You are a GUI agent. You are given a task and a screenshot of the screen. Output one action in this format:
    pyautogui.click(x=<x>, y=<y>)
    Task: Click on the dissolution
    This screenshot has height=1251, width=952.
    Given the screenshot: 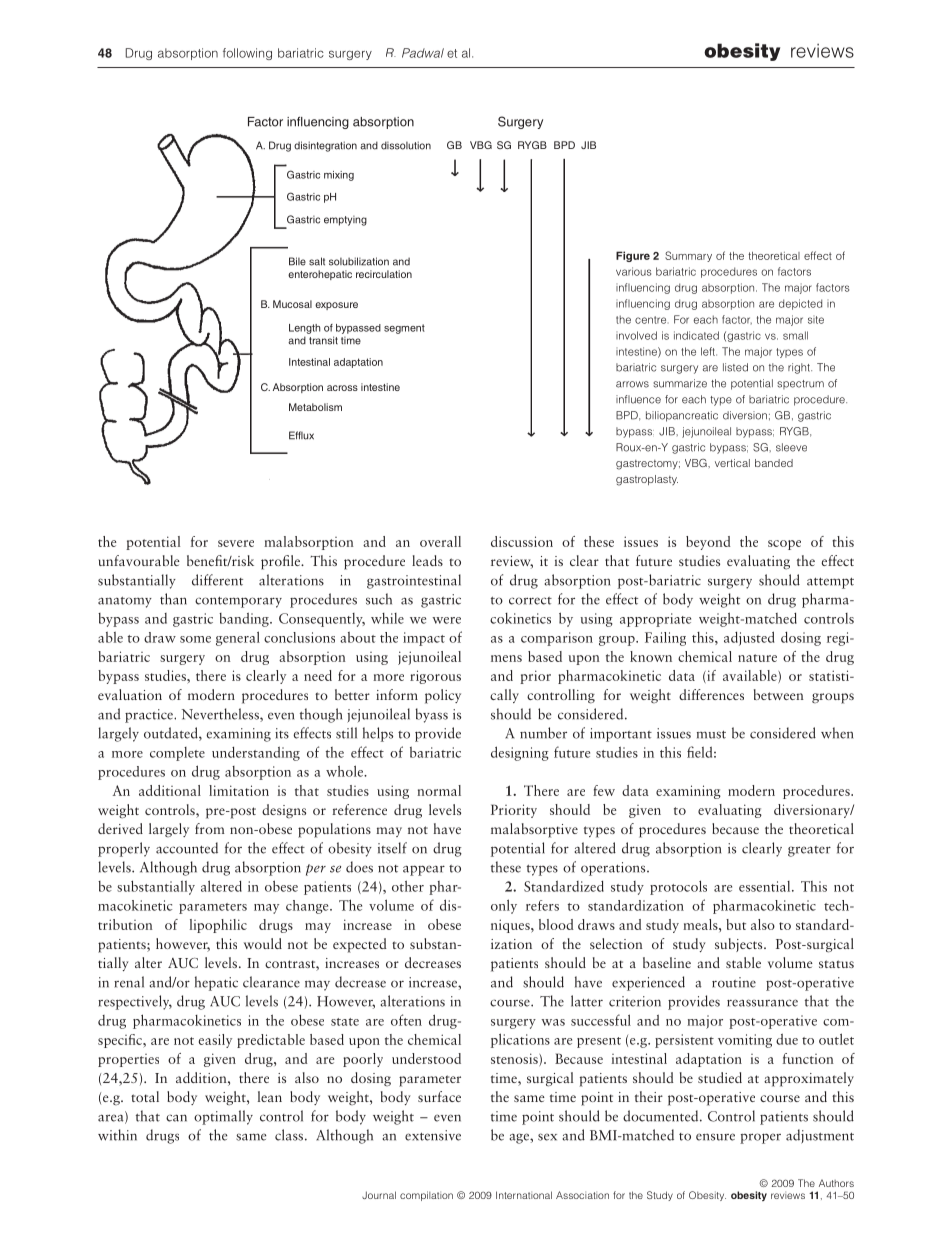 What is the action you would take?
    pyautogui.click(x=406, y=145)
